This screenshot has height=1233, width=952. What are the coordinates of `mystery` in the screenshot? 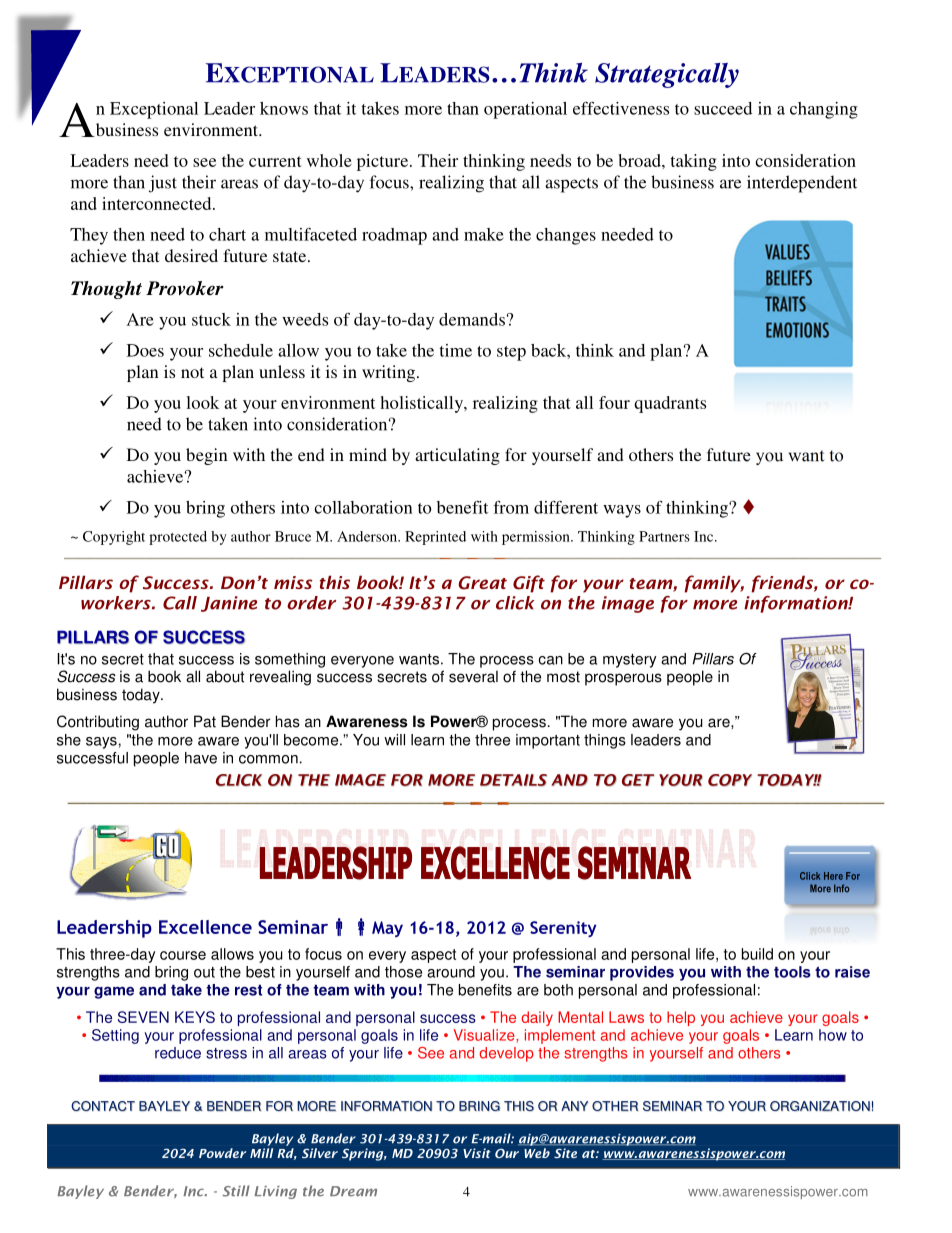 It's located at (630, 661).
